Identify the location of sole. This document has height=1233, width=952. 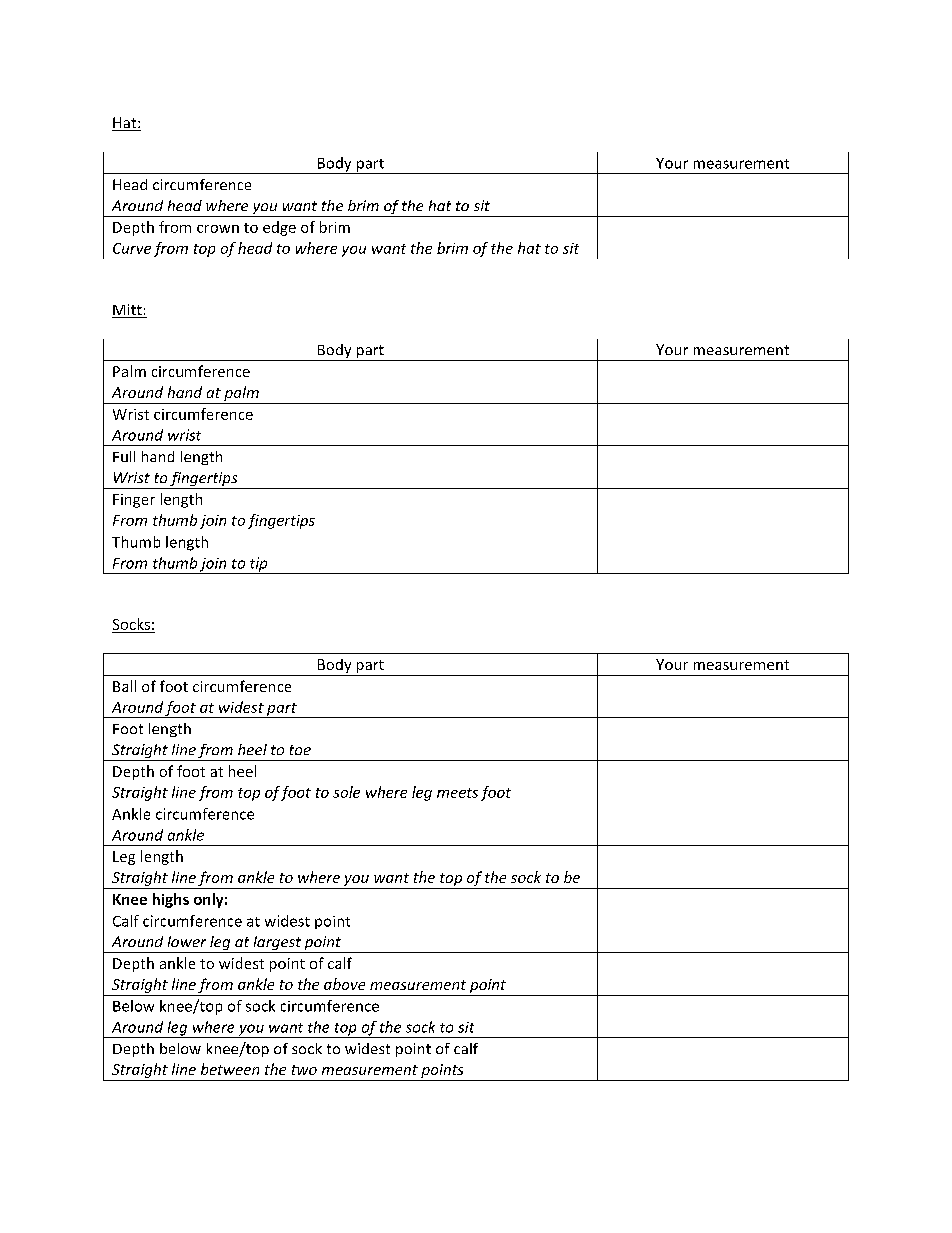
(346, 792).
